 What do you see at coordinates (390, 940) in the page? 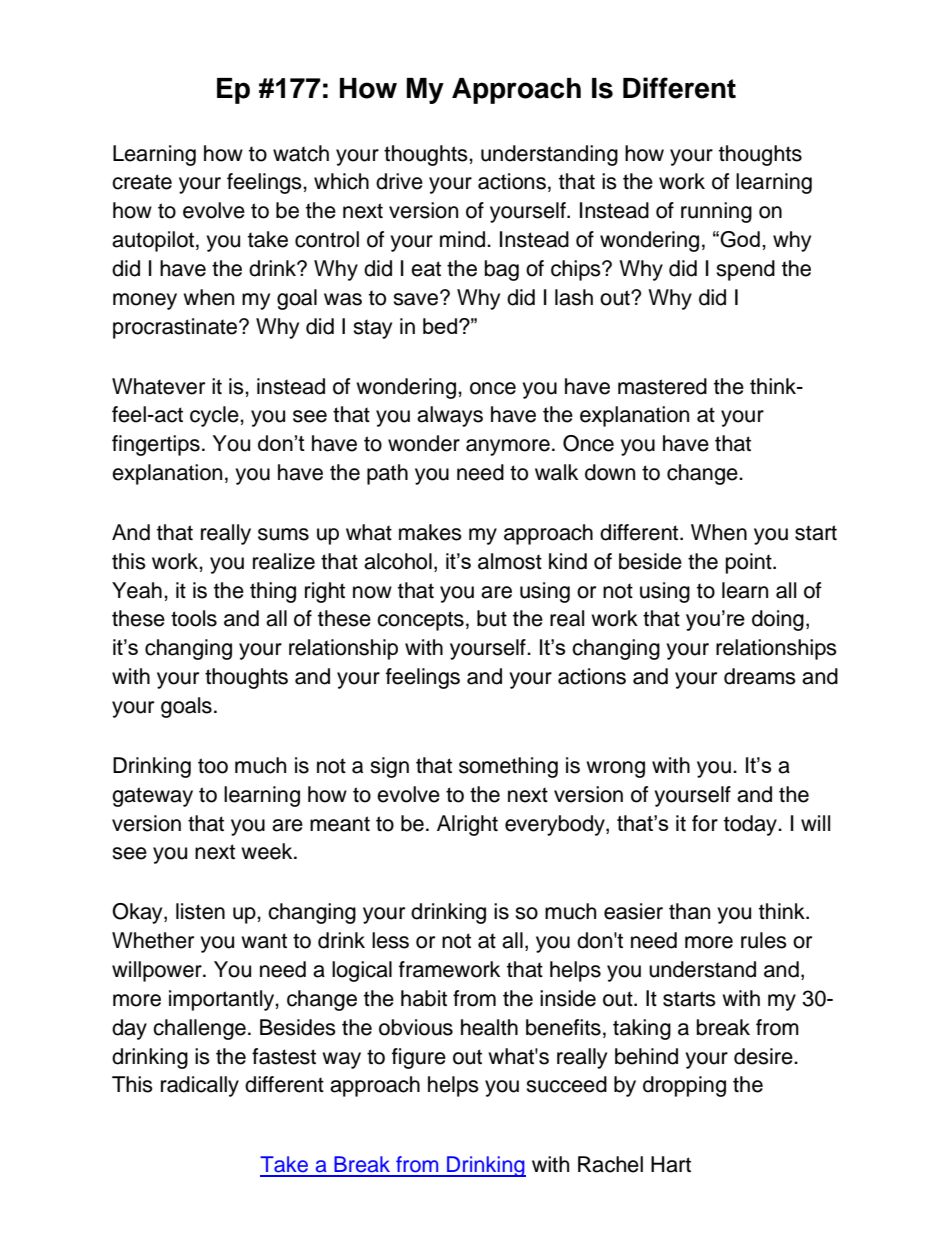
I see `less` at bounding box center [390, 940].
